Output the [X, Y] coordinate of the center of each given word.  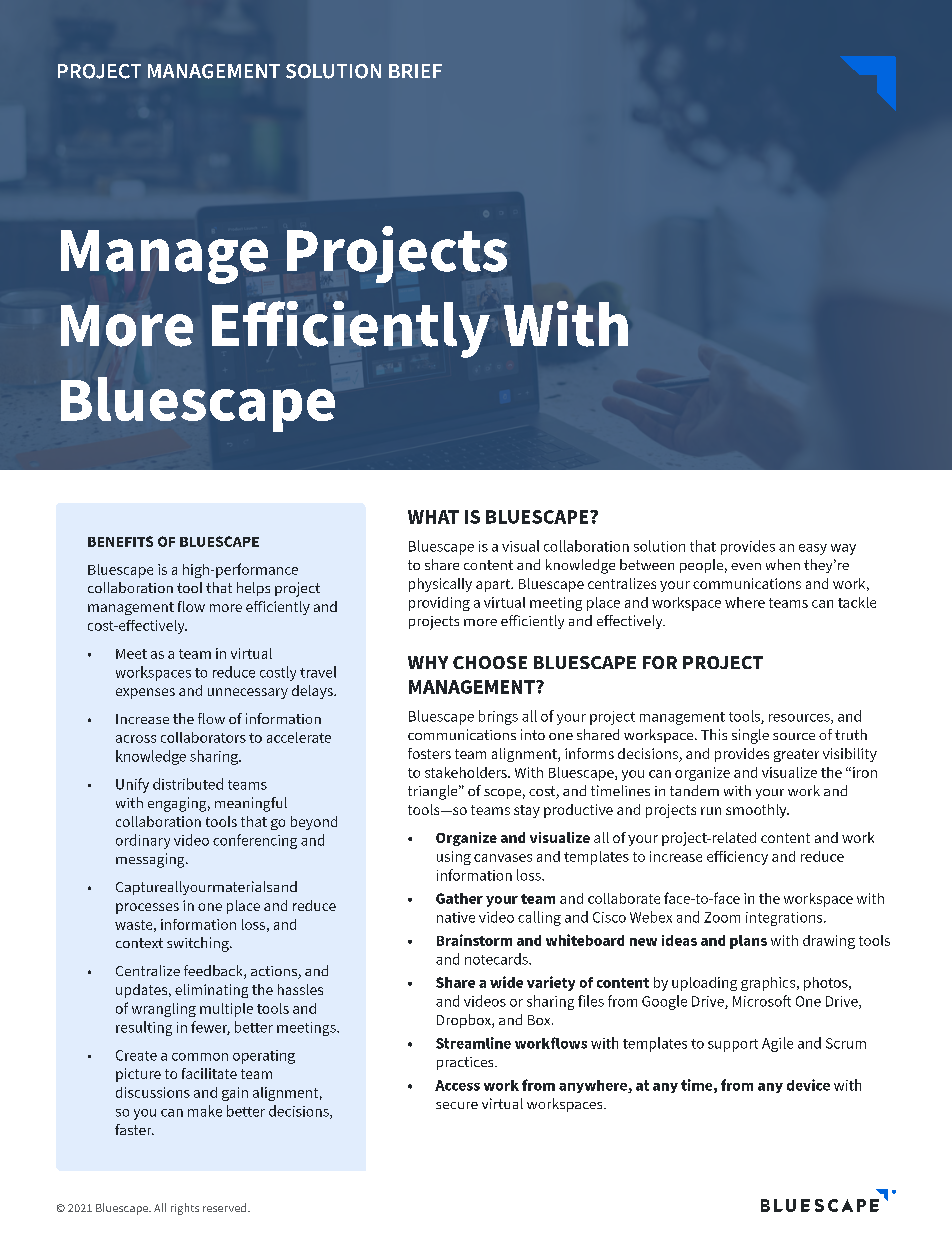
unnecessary [248, 693]
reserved [226, 1207]
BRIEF [415, 71]
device [808, 1085]
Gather [459, 898]
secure [457, 1105]
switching [199, 944]
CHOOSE [490, 662]
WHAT [433, 517]
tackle [857, 602]
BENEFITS [120, 541]
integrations [785, 919]
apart [494, 585]
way [843, 549]
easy [813, 549]
